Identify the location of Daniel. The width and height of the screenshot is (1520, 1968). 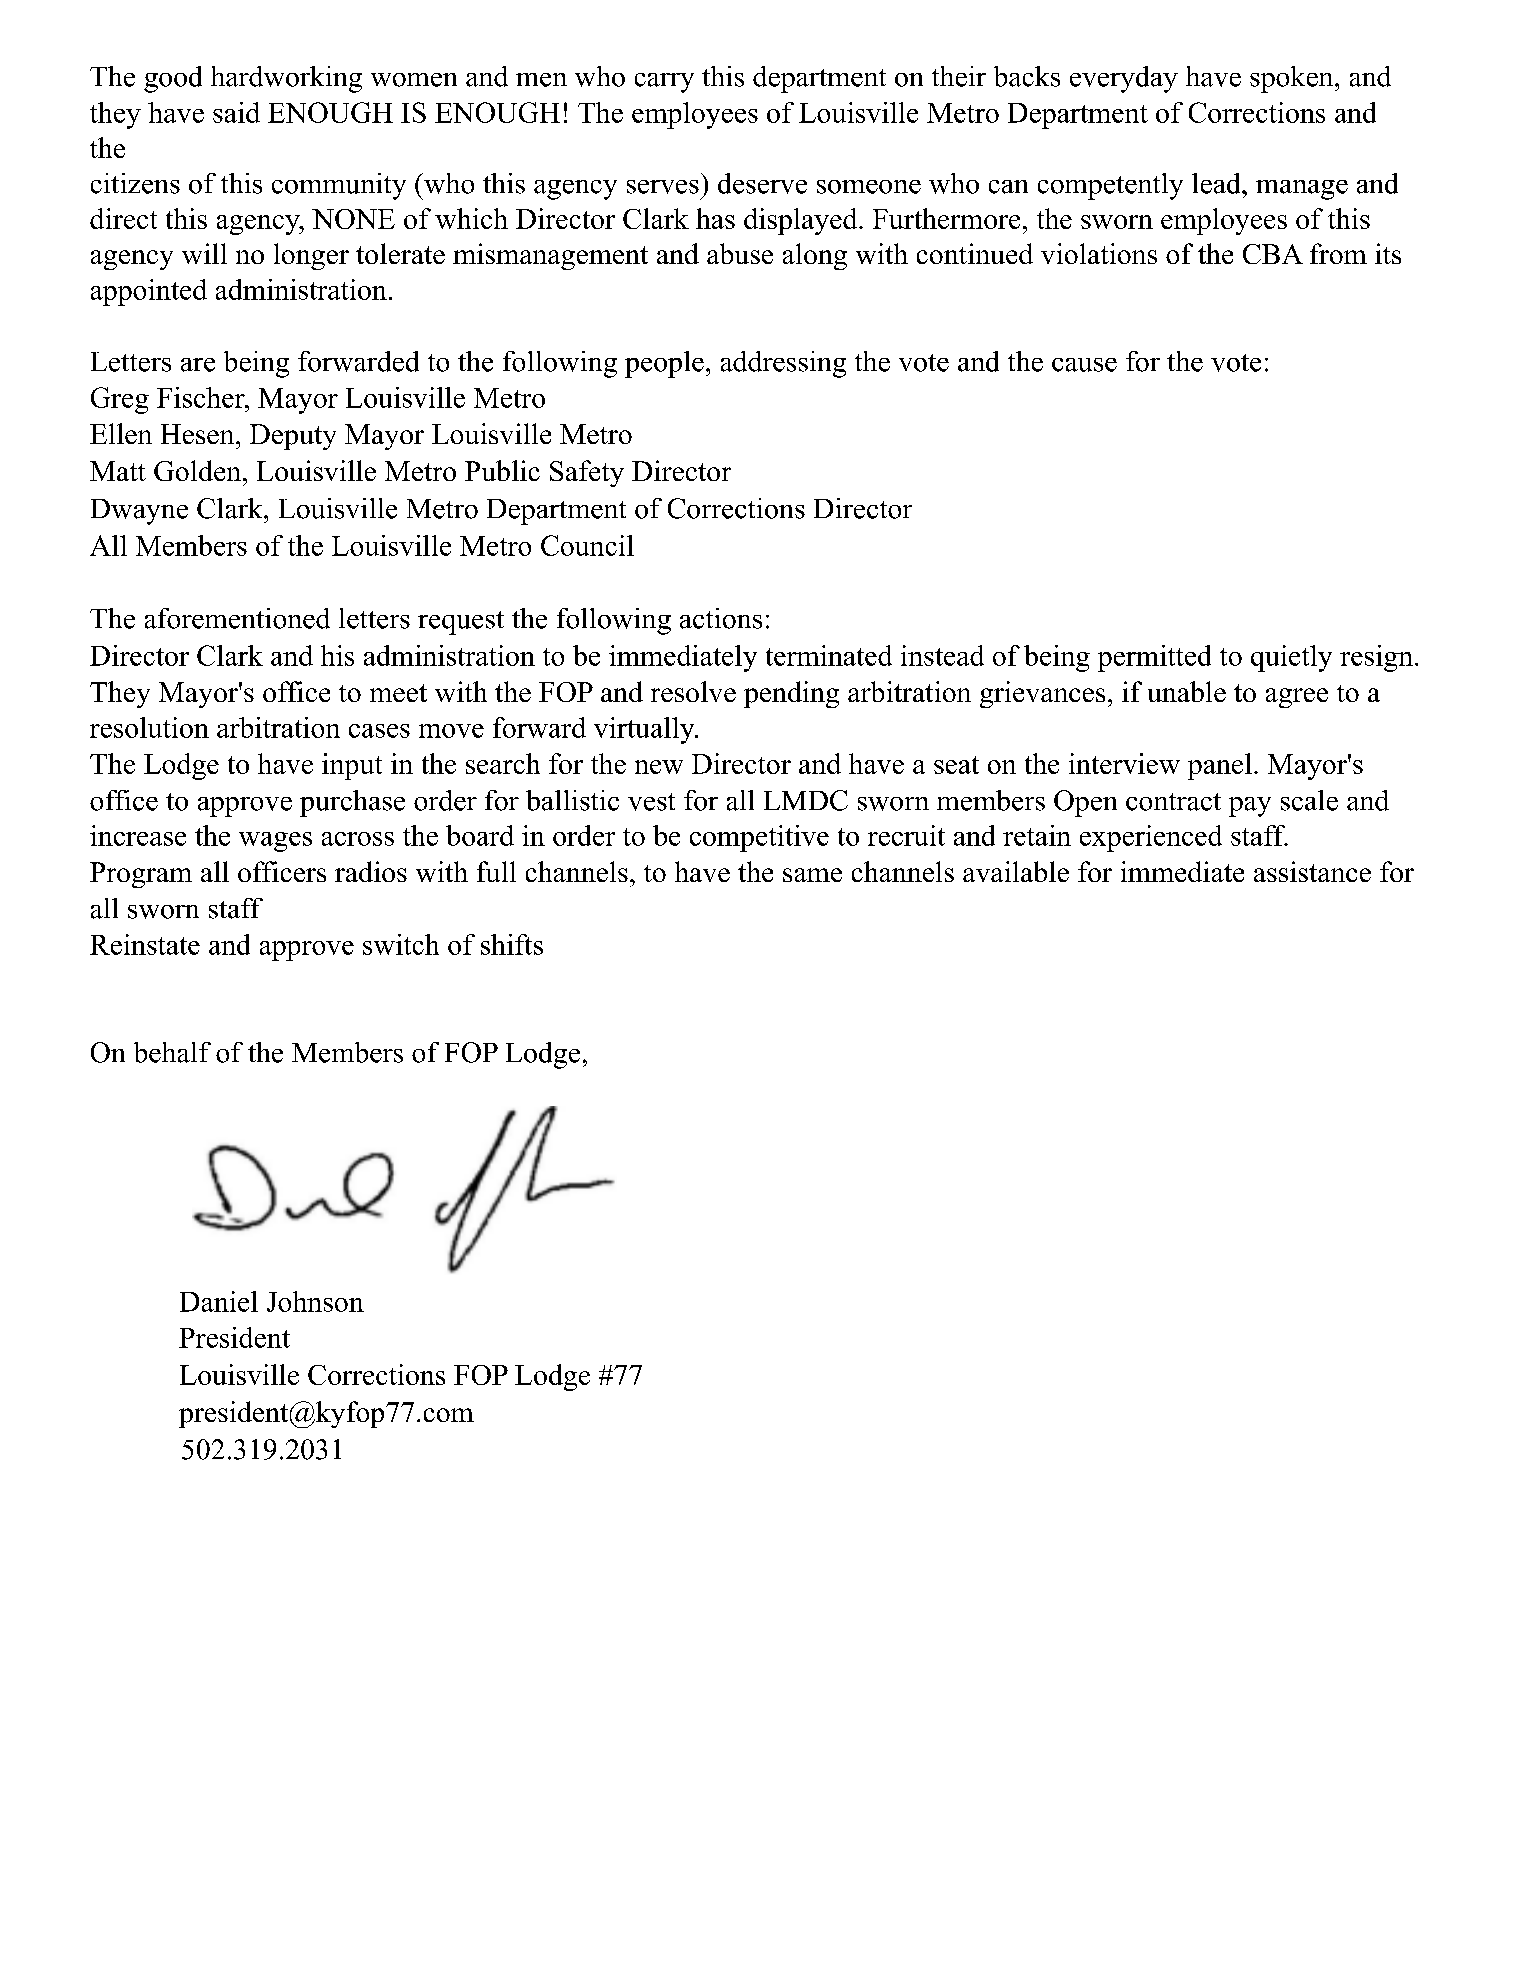
(219, 1301).
